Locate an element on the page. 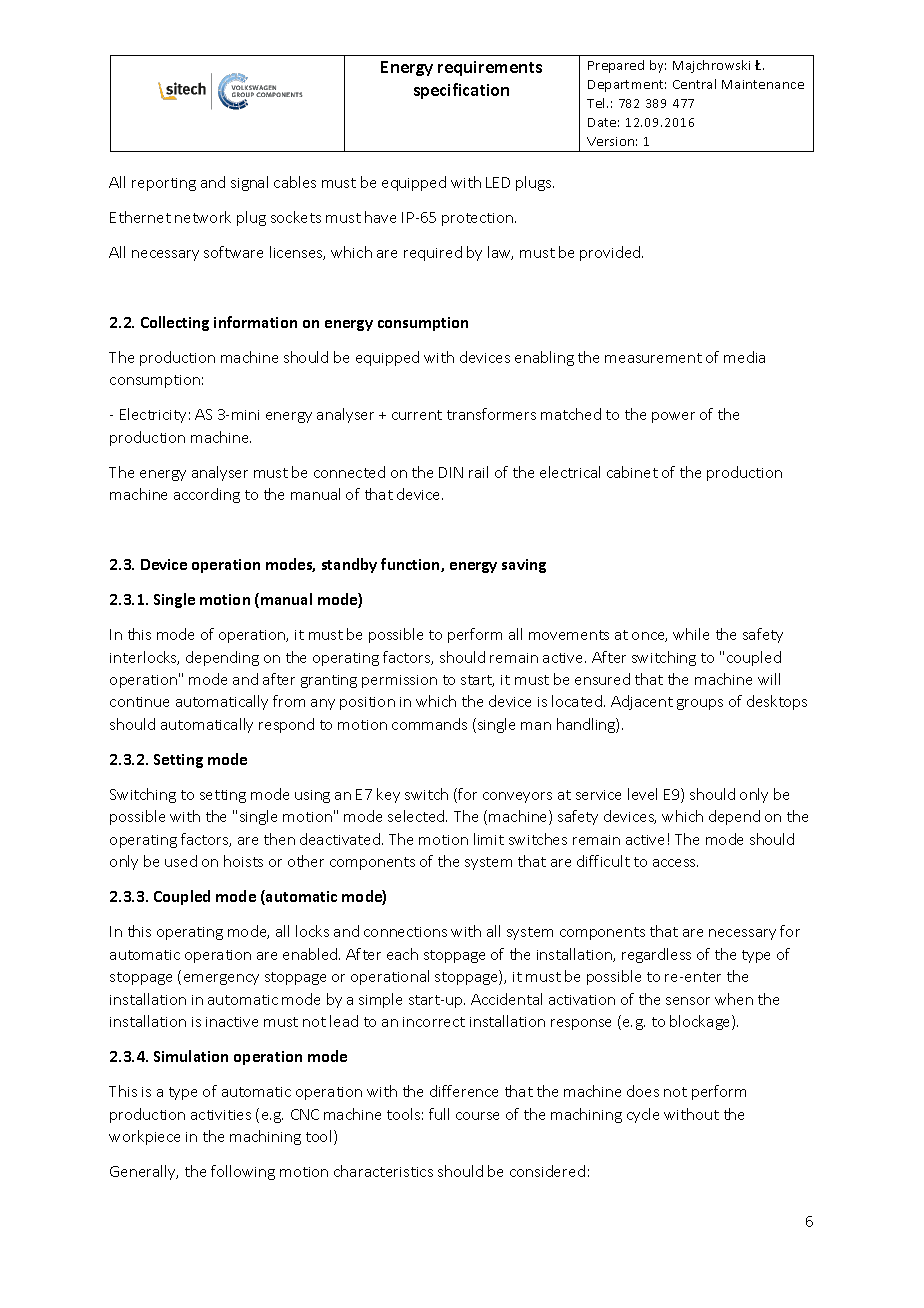 The width and height of the document is (924, 1308). according is located at coordinates (207, 495).
